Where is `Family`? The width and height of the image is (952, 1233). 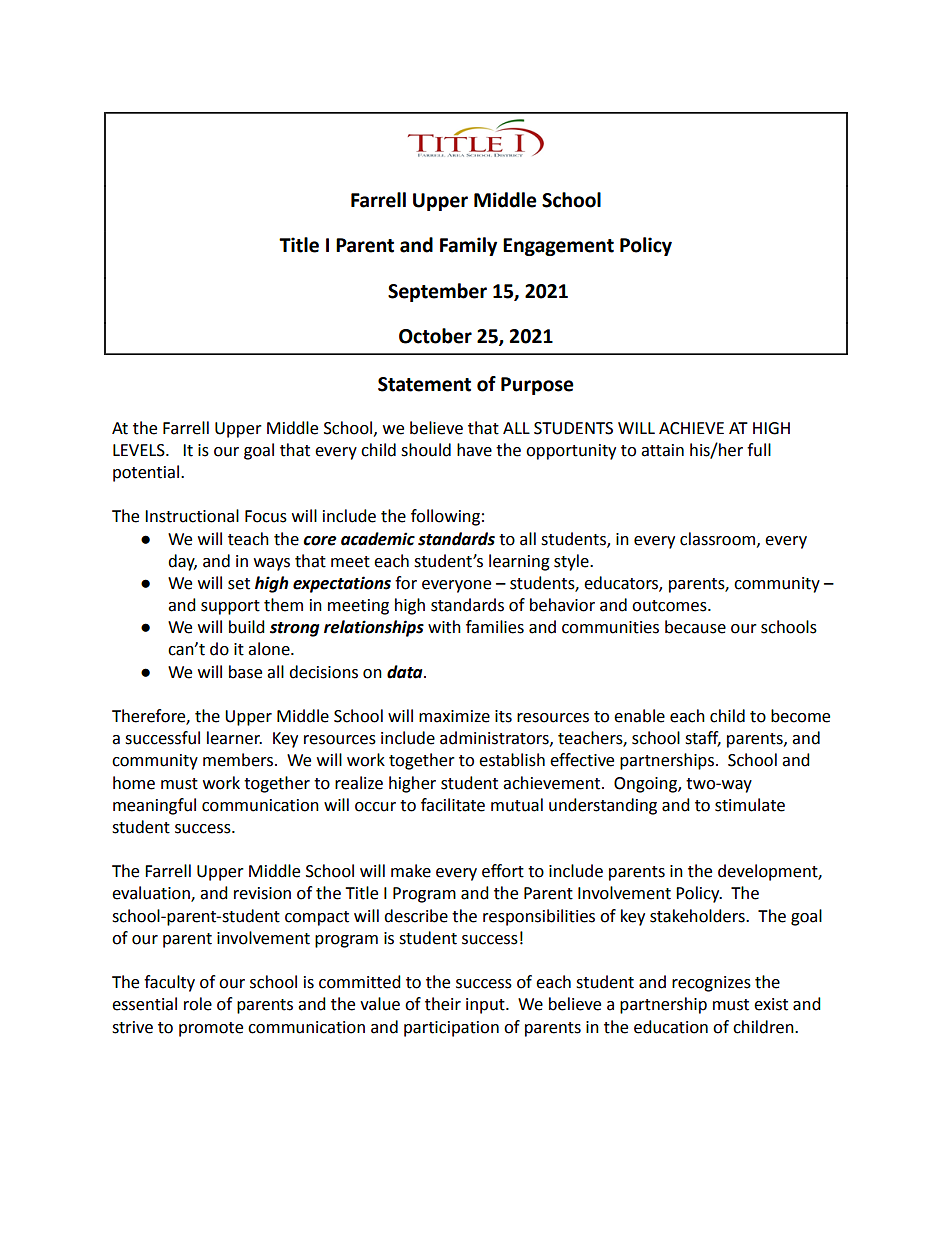
Family is located at coordinates (468, 246).
